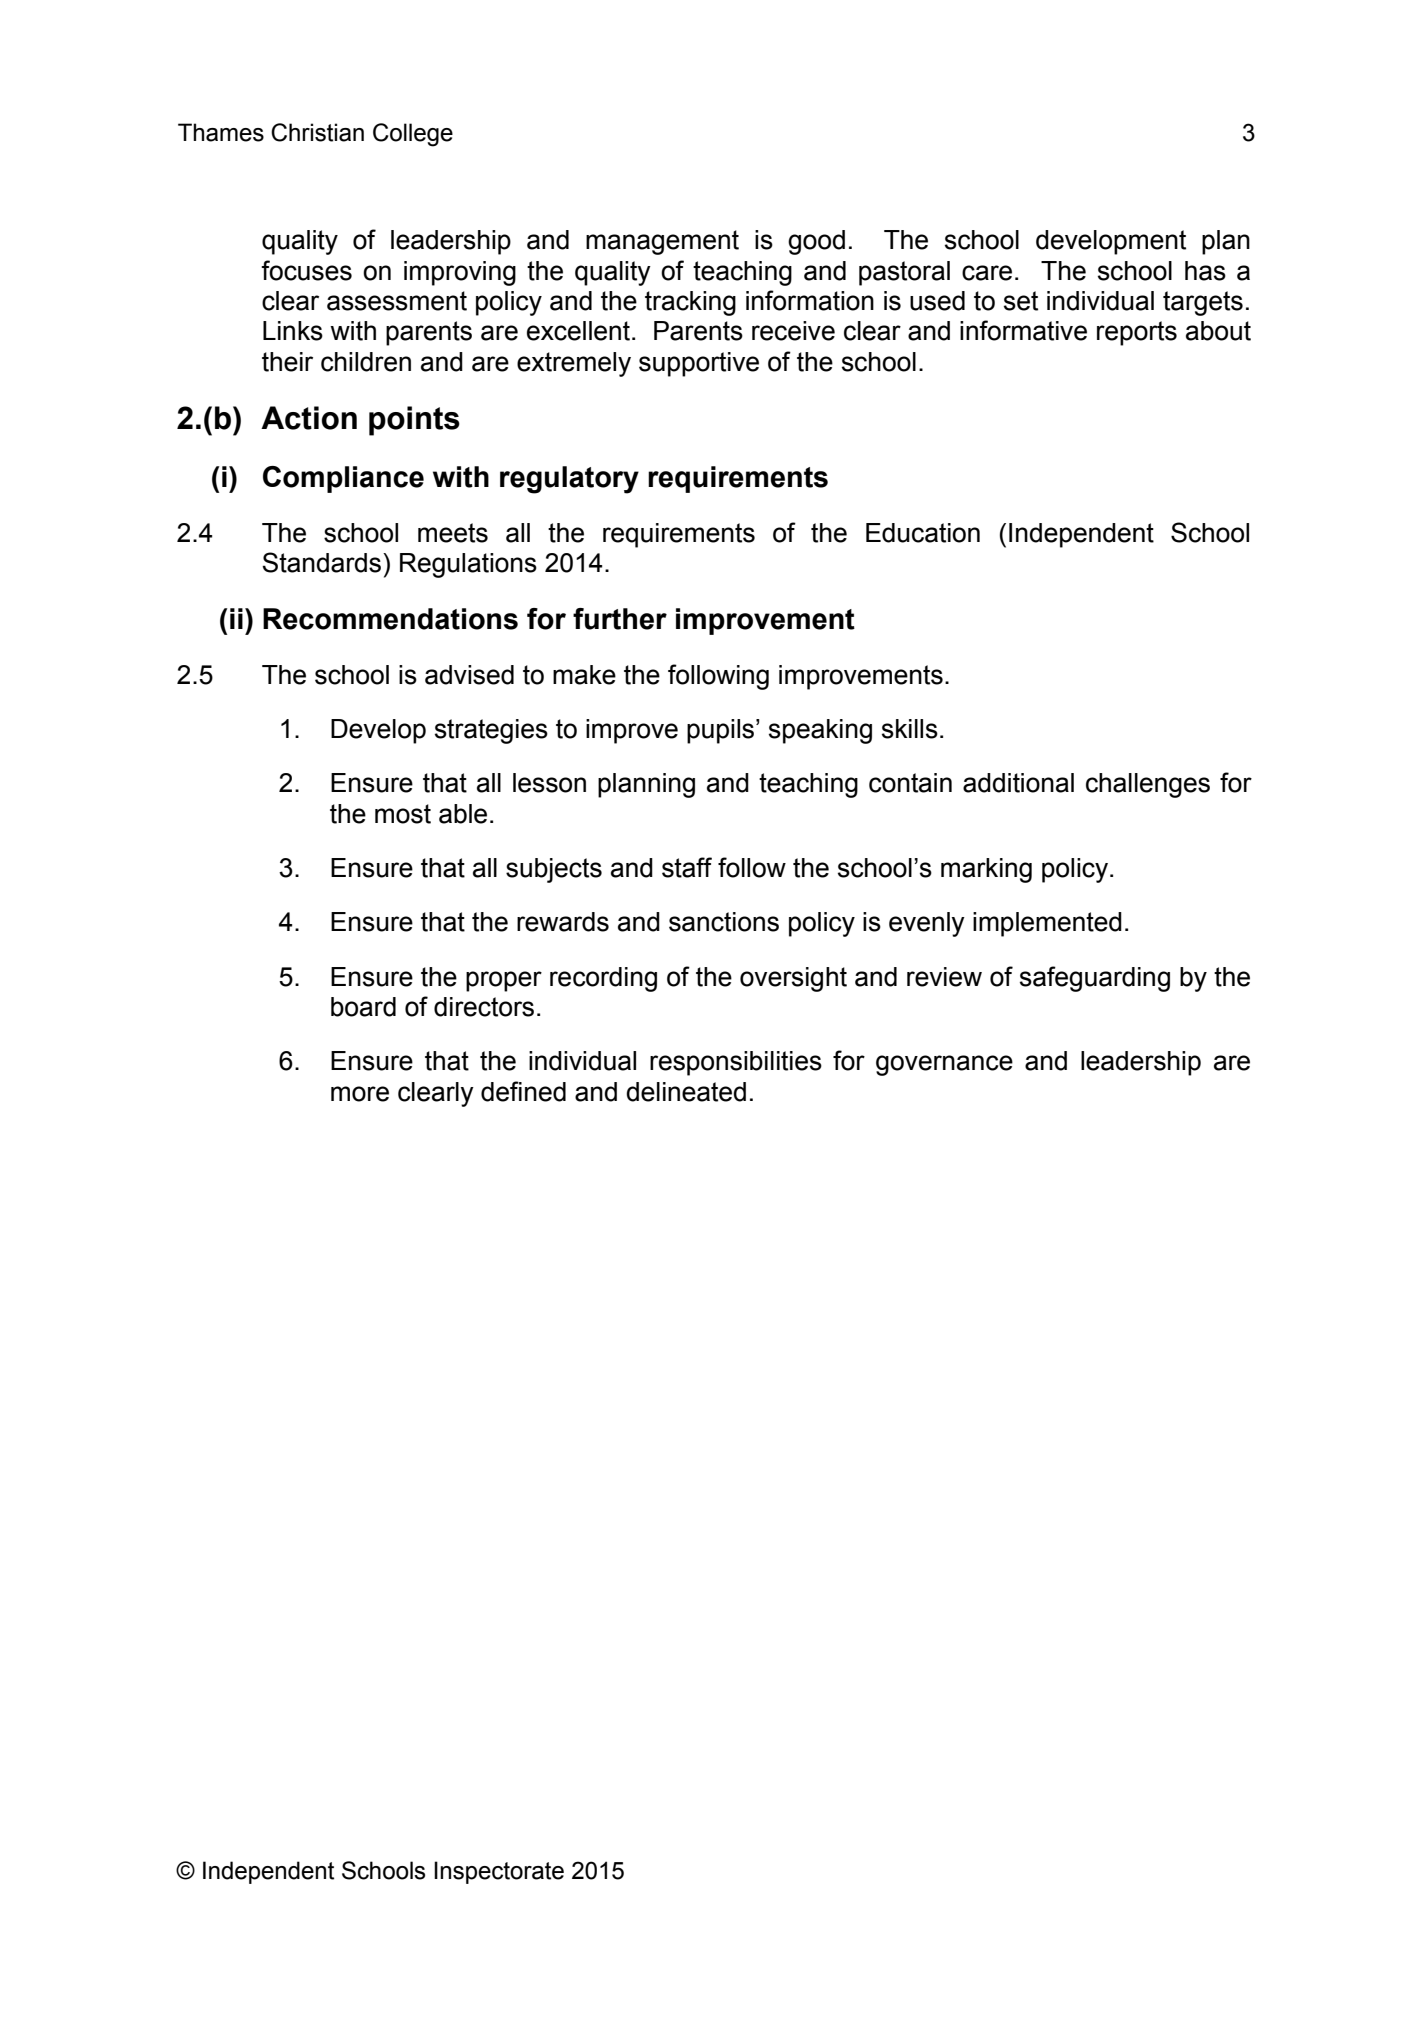 This screenshot has width=1428, height=2020. Describe the element at coordinates (1205, 271) in the screenshot. I see `has` at that location.
